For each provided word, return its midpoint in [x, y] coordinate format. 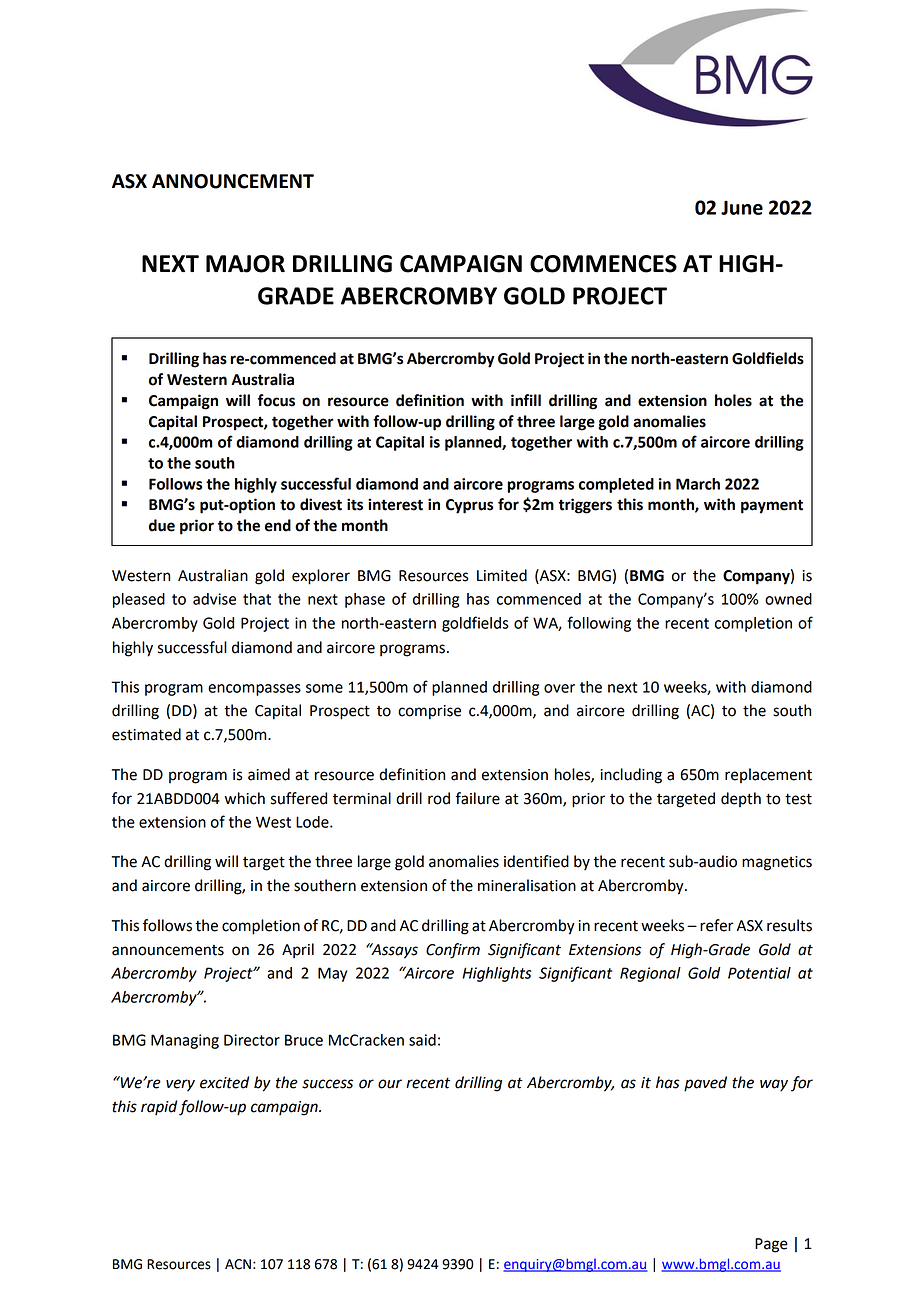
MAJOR [245, 264]
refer [717, 925]
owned [788, 599]
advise [214, 599]
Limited [502, 575]
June [742, 208]
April [298, 951]
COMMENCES [603, 264]
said [422, 1040]
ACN [238, 1264]
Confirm [453, 951]
